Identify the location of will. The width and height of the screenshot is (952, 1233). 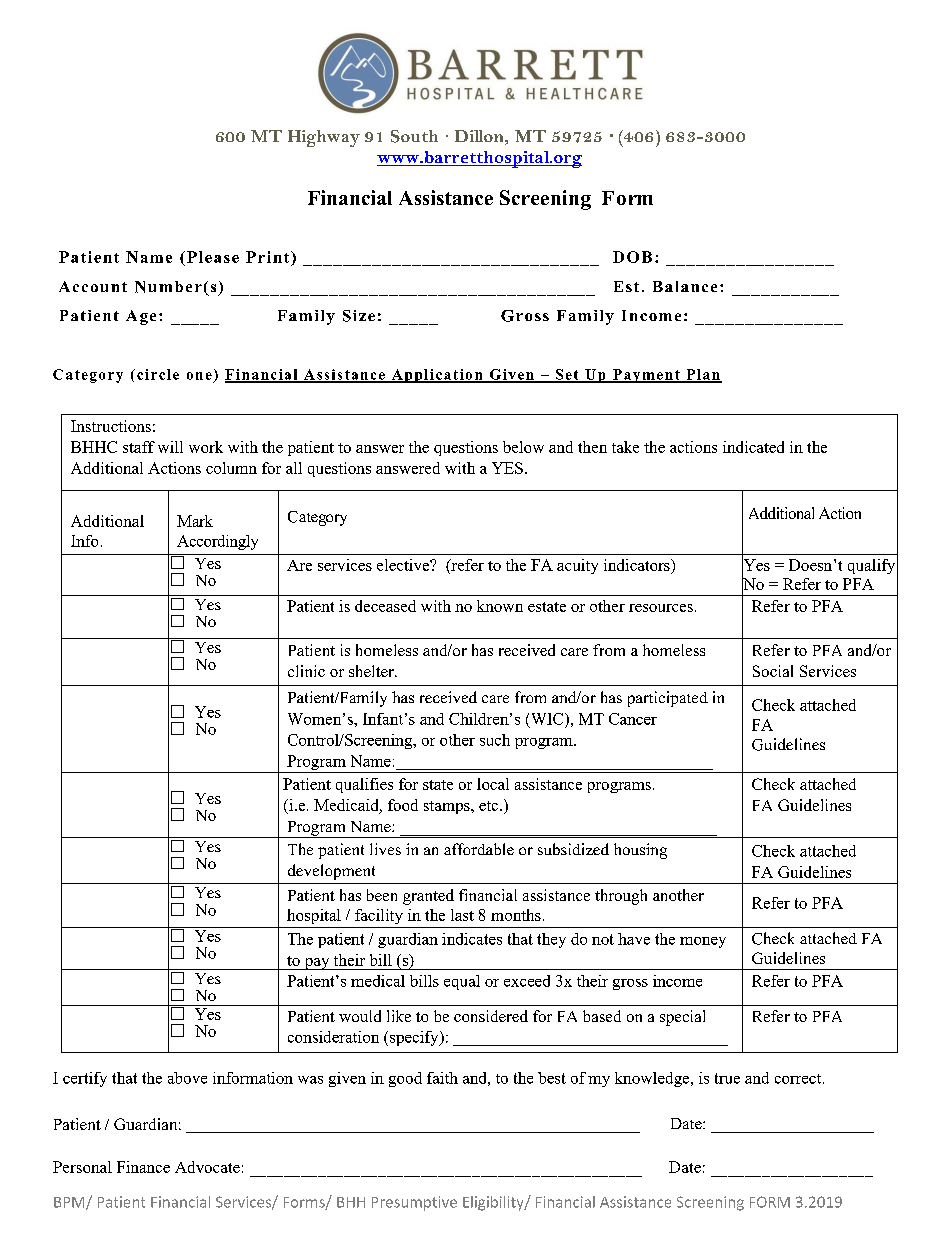
(170, 447).
